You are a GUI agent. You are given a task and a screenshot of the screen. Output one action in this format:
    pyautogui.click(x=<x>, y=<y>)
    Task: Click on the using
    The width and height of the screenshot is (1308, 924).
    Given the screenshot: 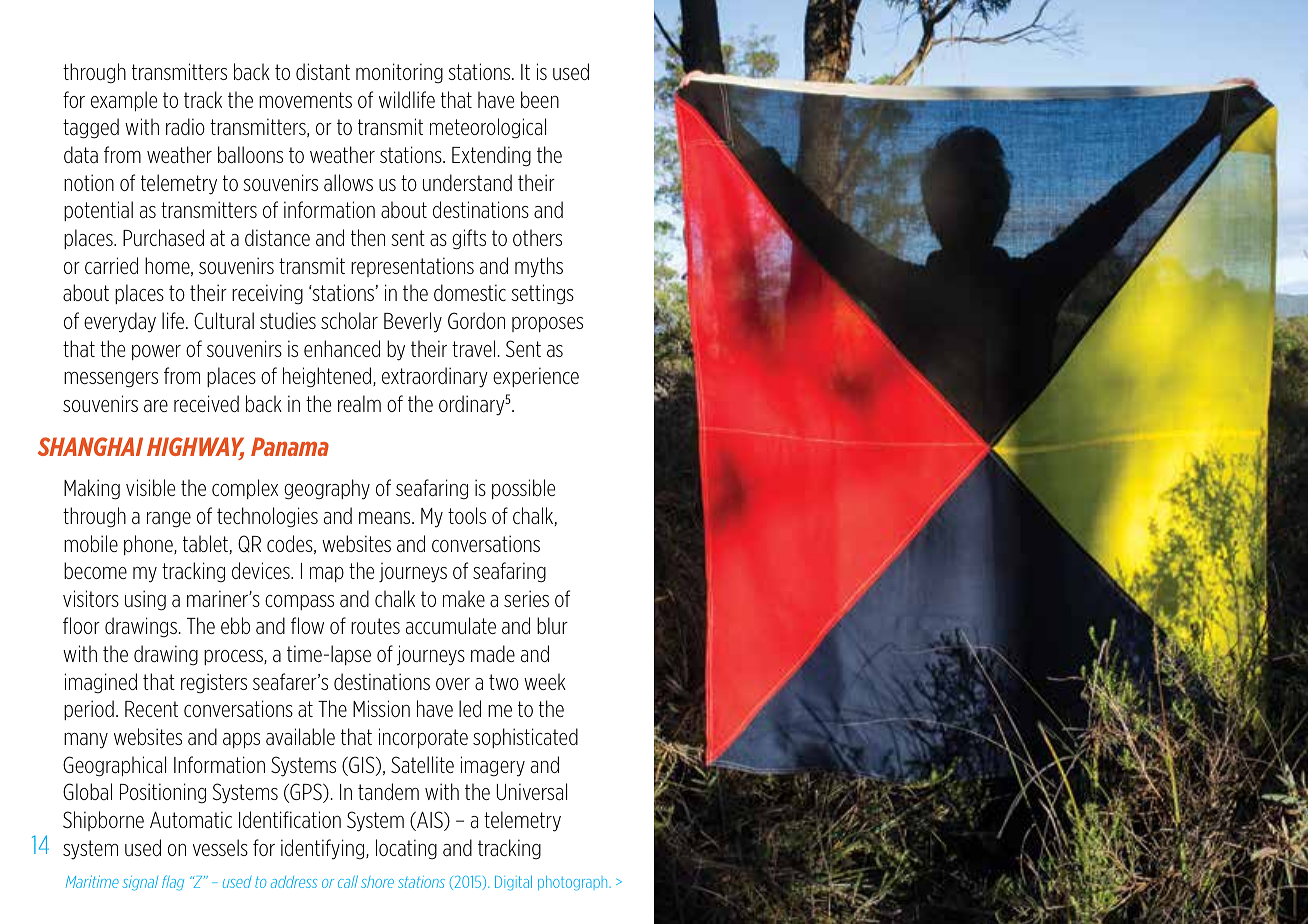 What is the action you would take?
    pyautogui.click(x=145, y=600)
